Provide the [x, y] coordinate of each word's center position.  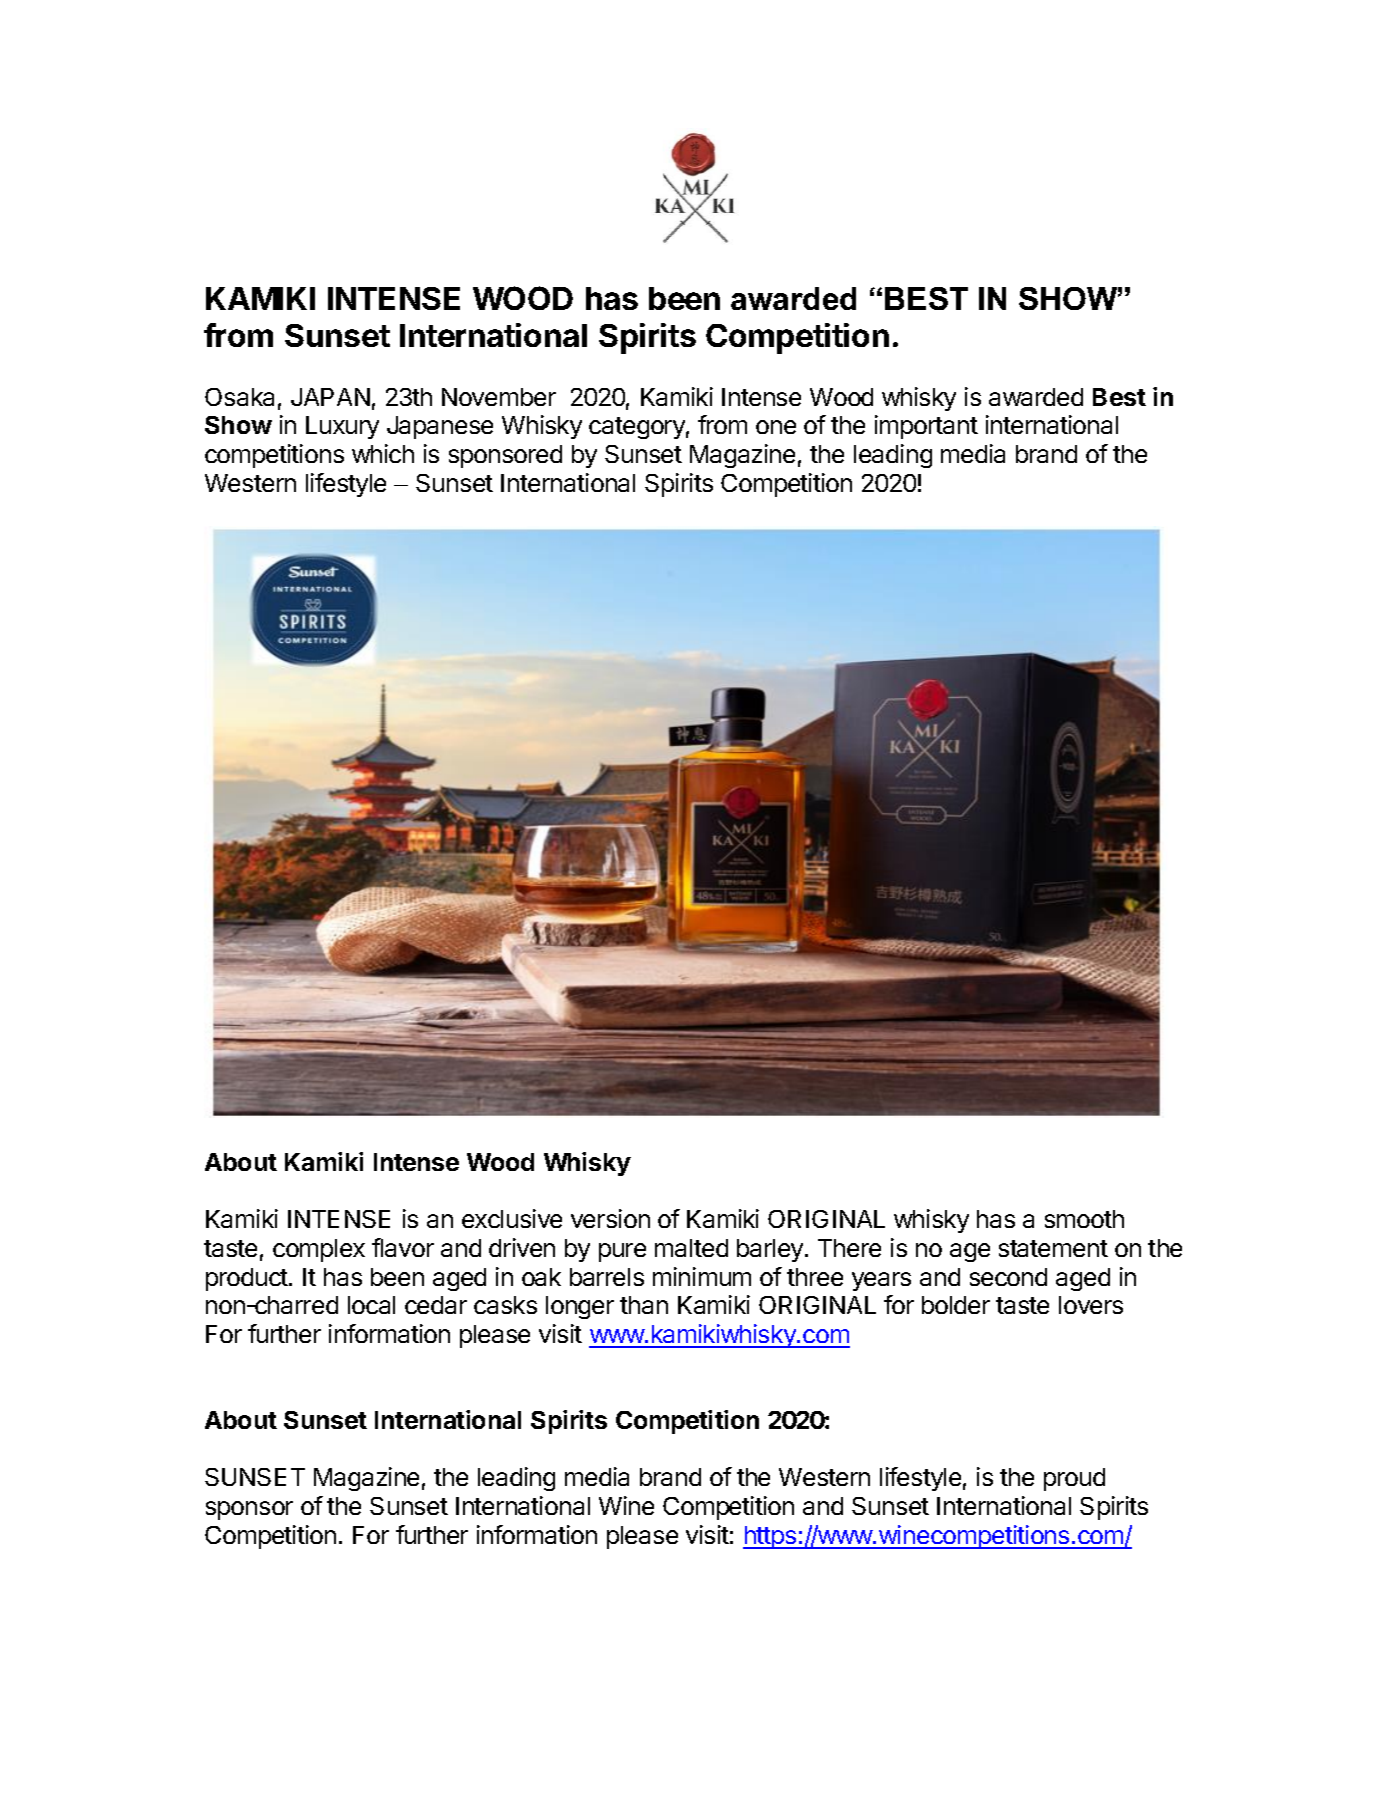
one [776, 427]
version [610, 1218]
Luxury [342, 427]
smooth [1084, 1219]
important [926, 427]
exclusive [512, 1218]
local [371, 1305]
